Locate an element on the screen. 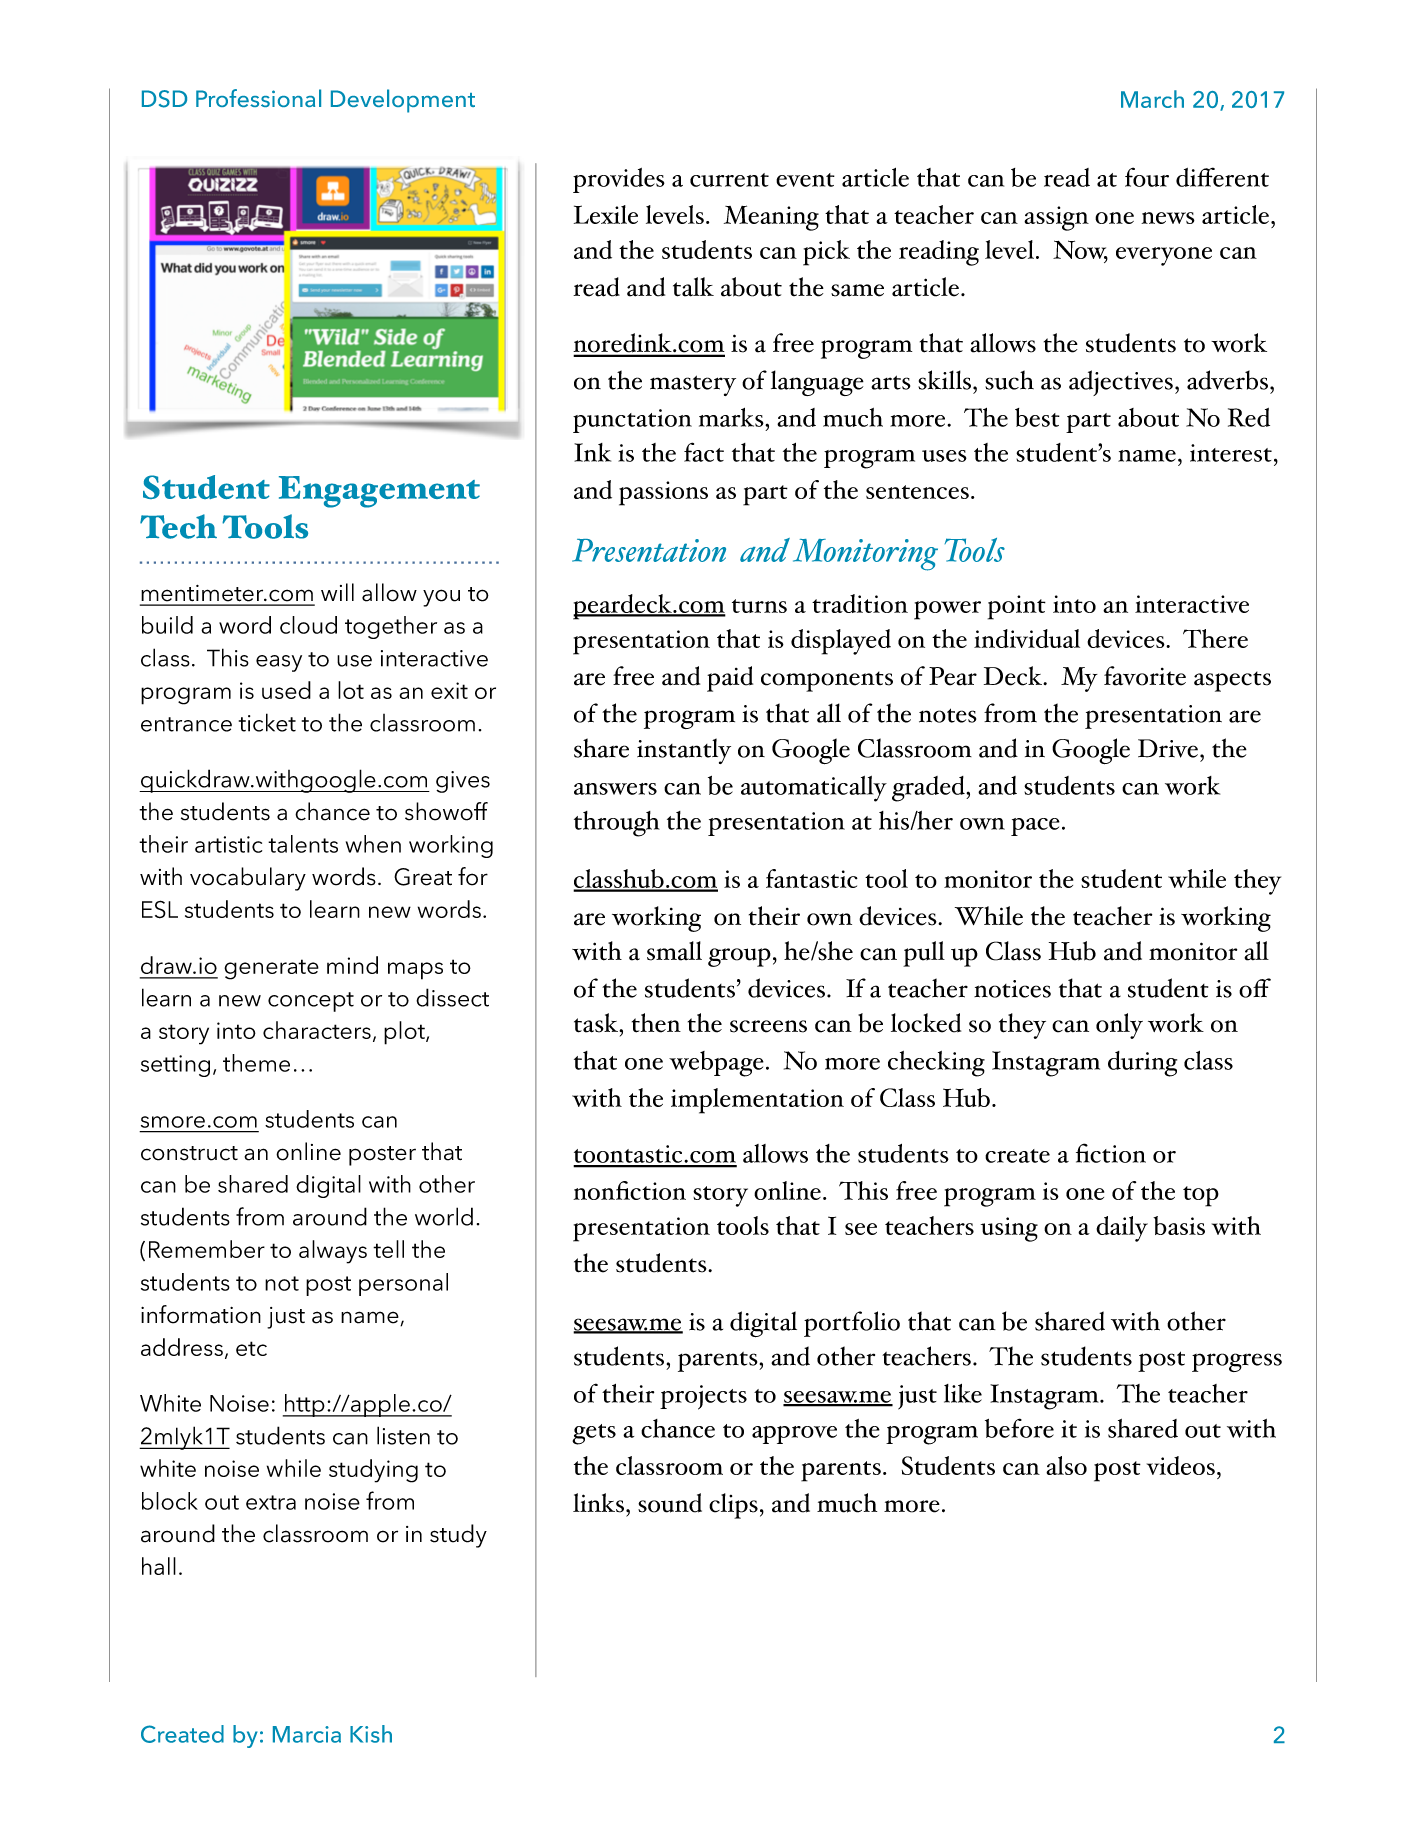  paid is located at coordinates (730, 679).
